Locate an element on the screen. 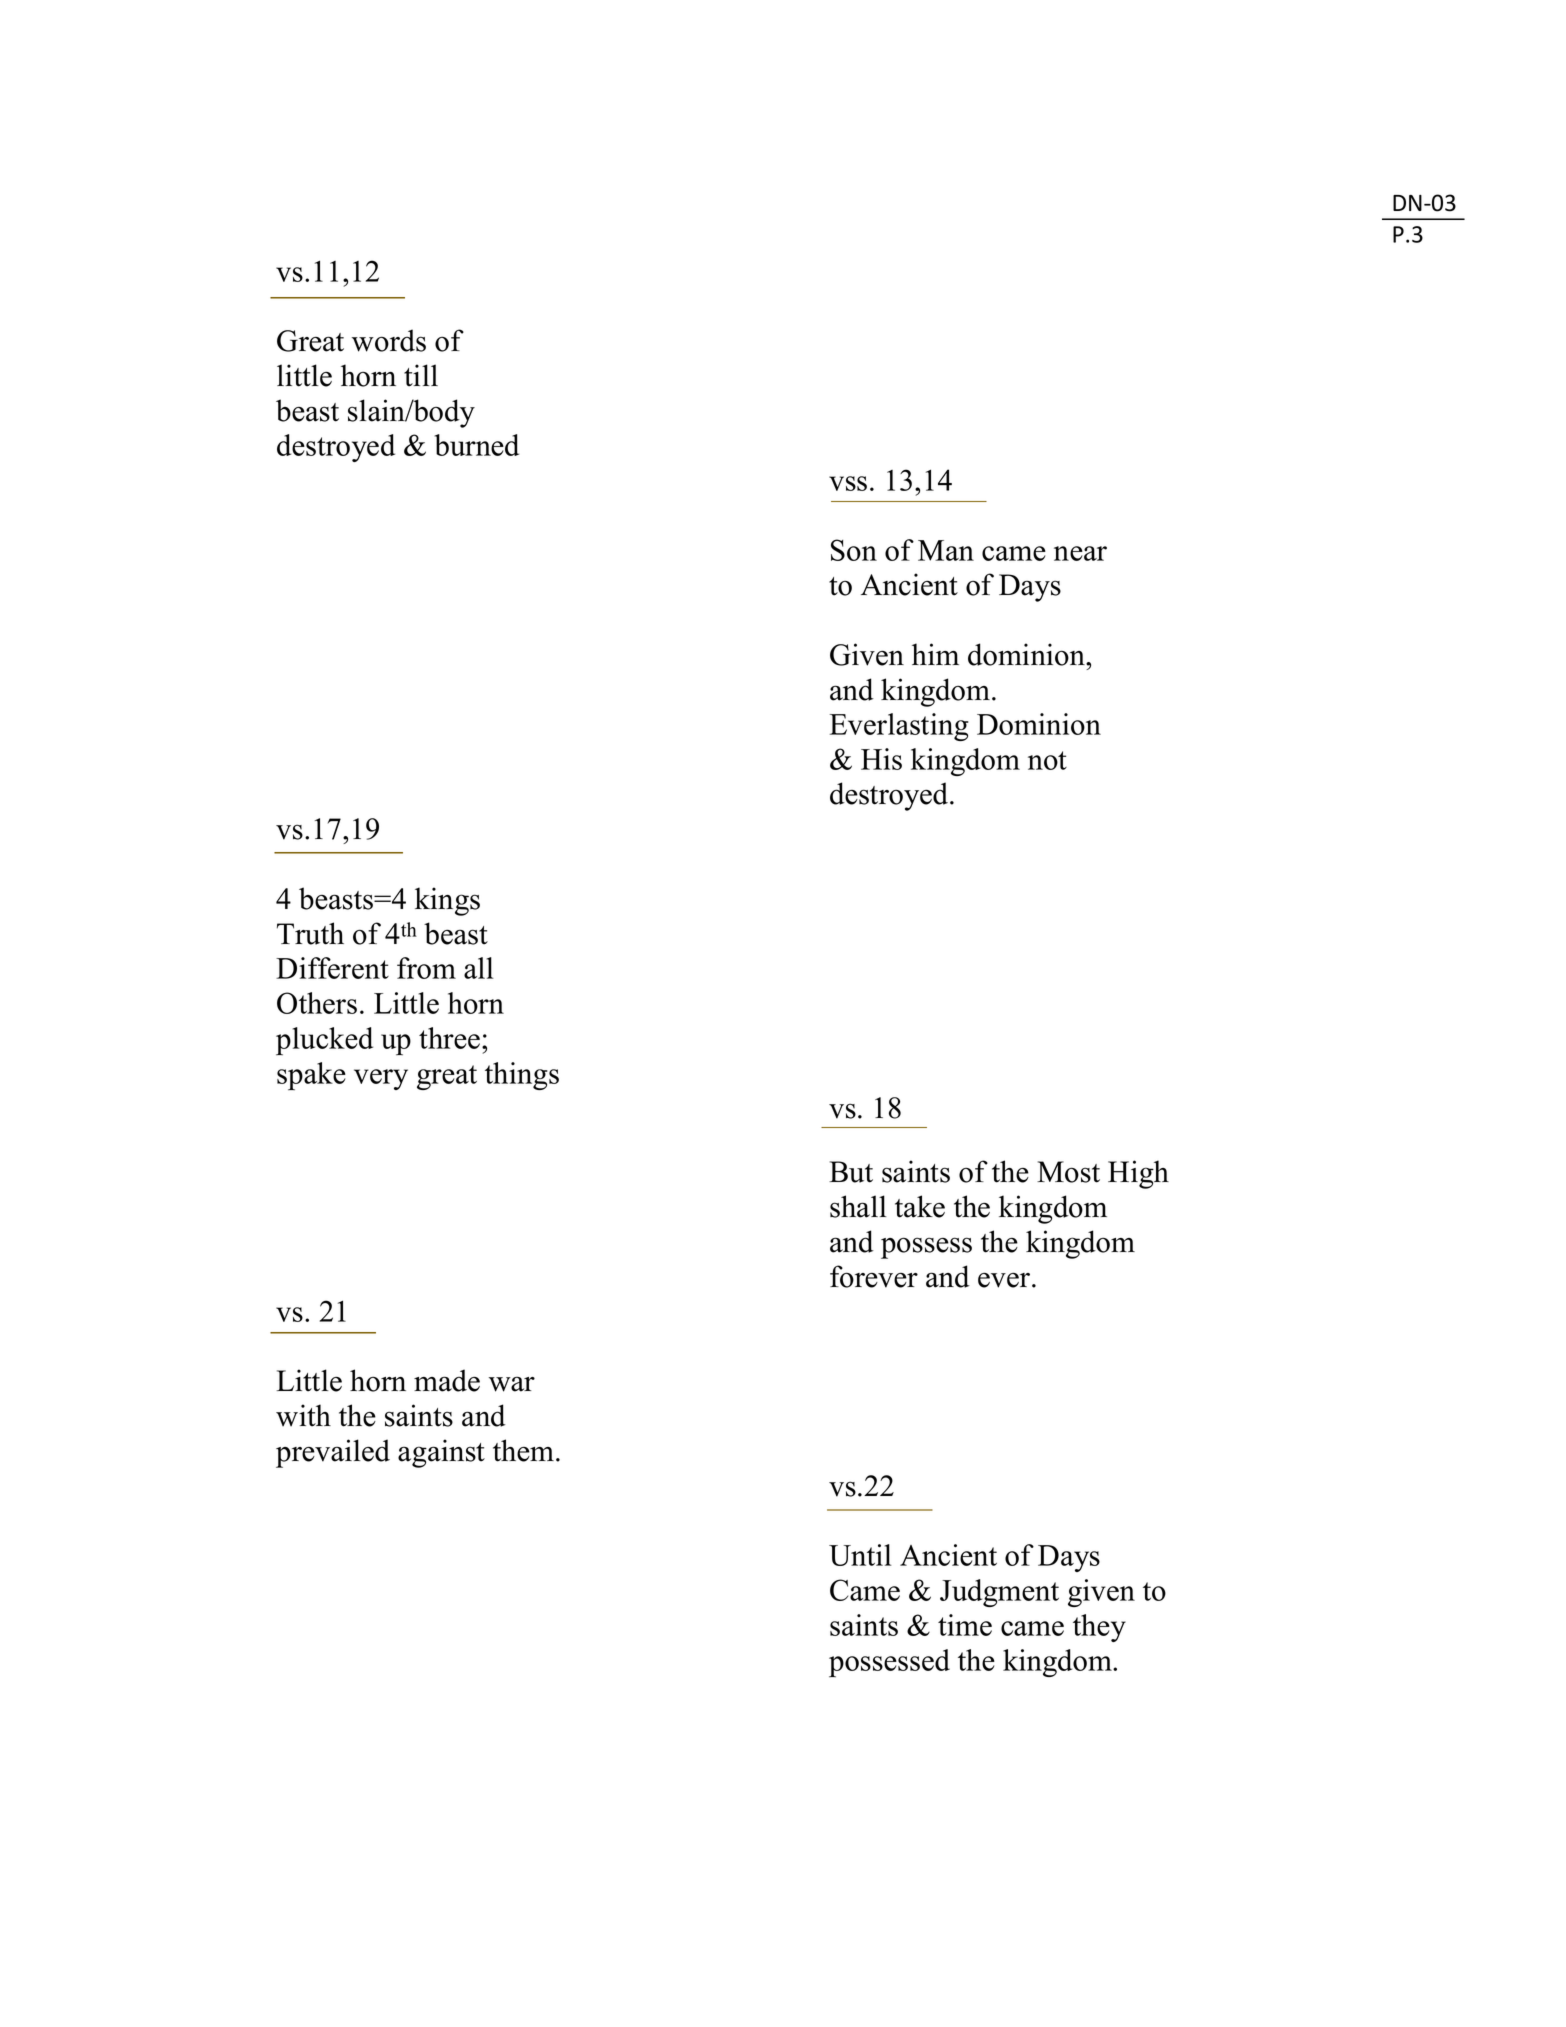  made is located at coordinates (447, 1380).
